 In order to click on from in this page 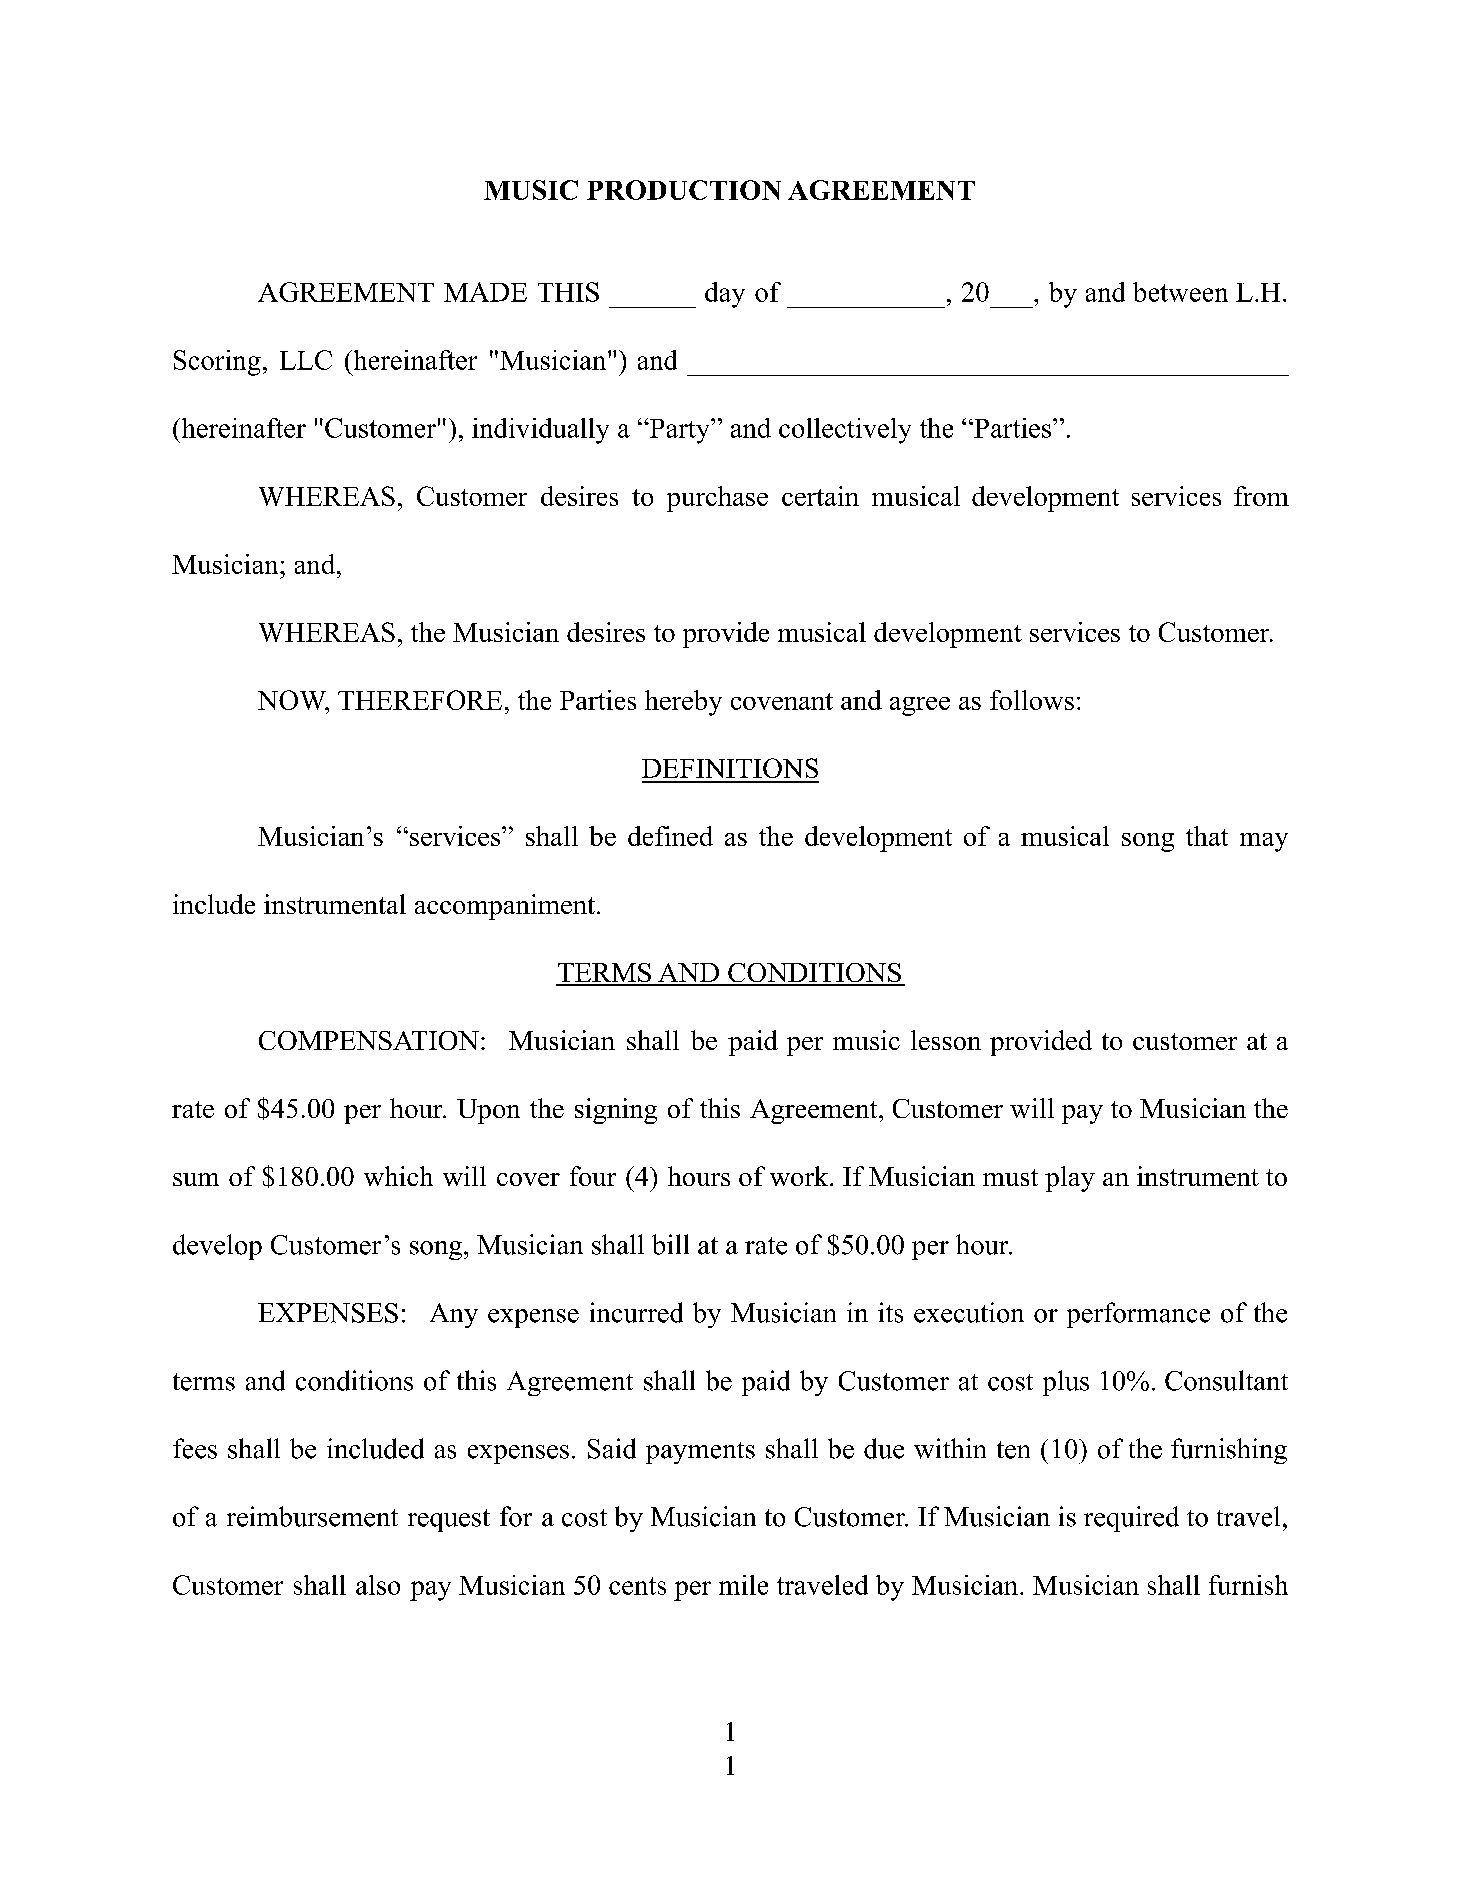, I will do `click(1261, 496)`.
